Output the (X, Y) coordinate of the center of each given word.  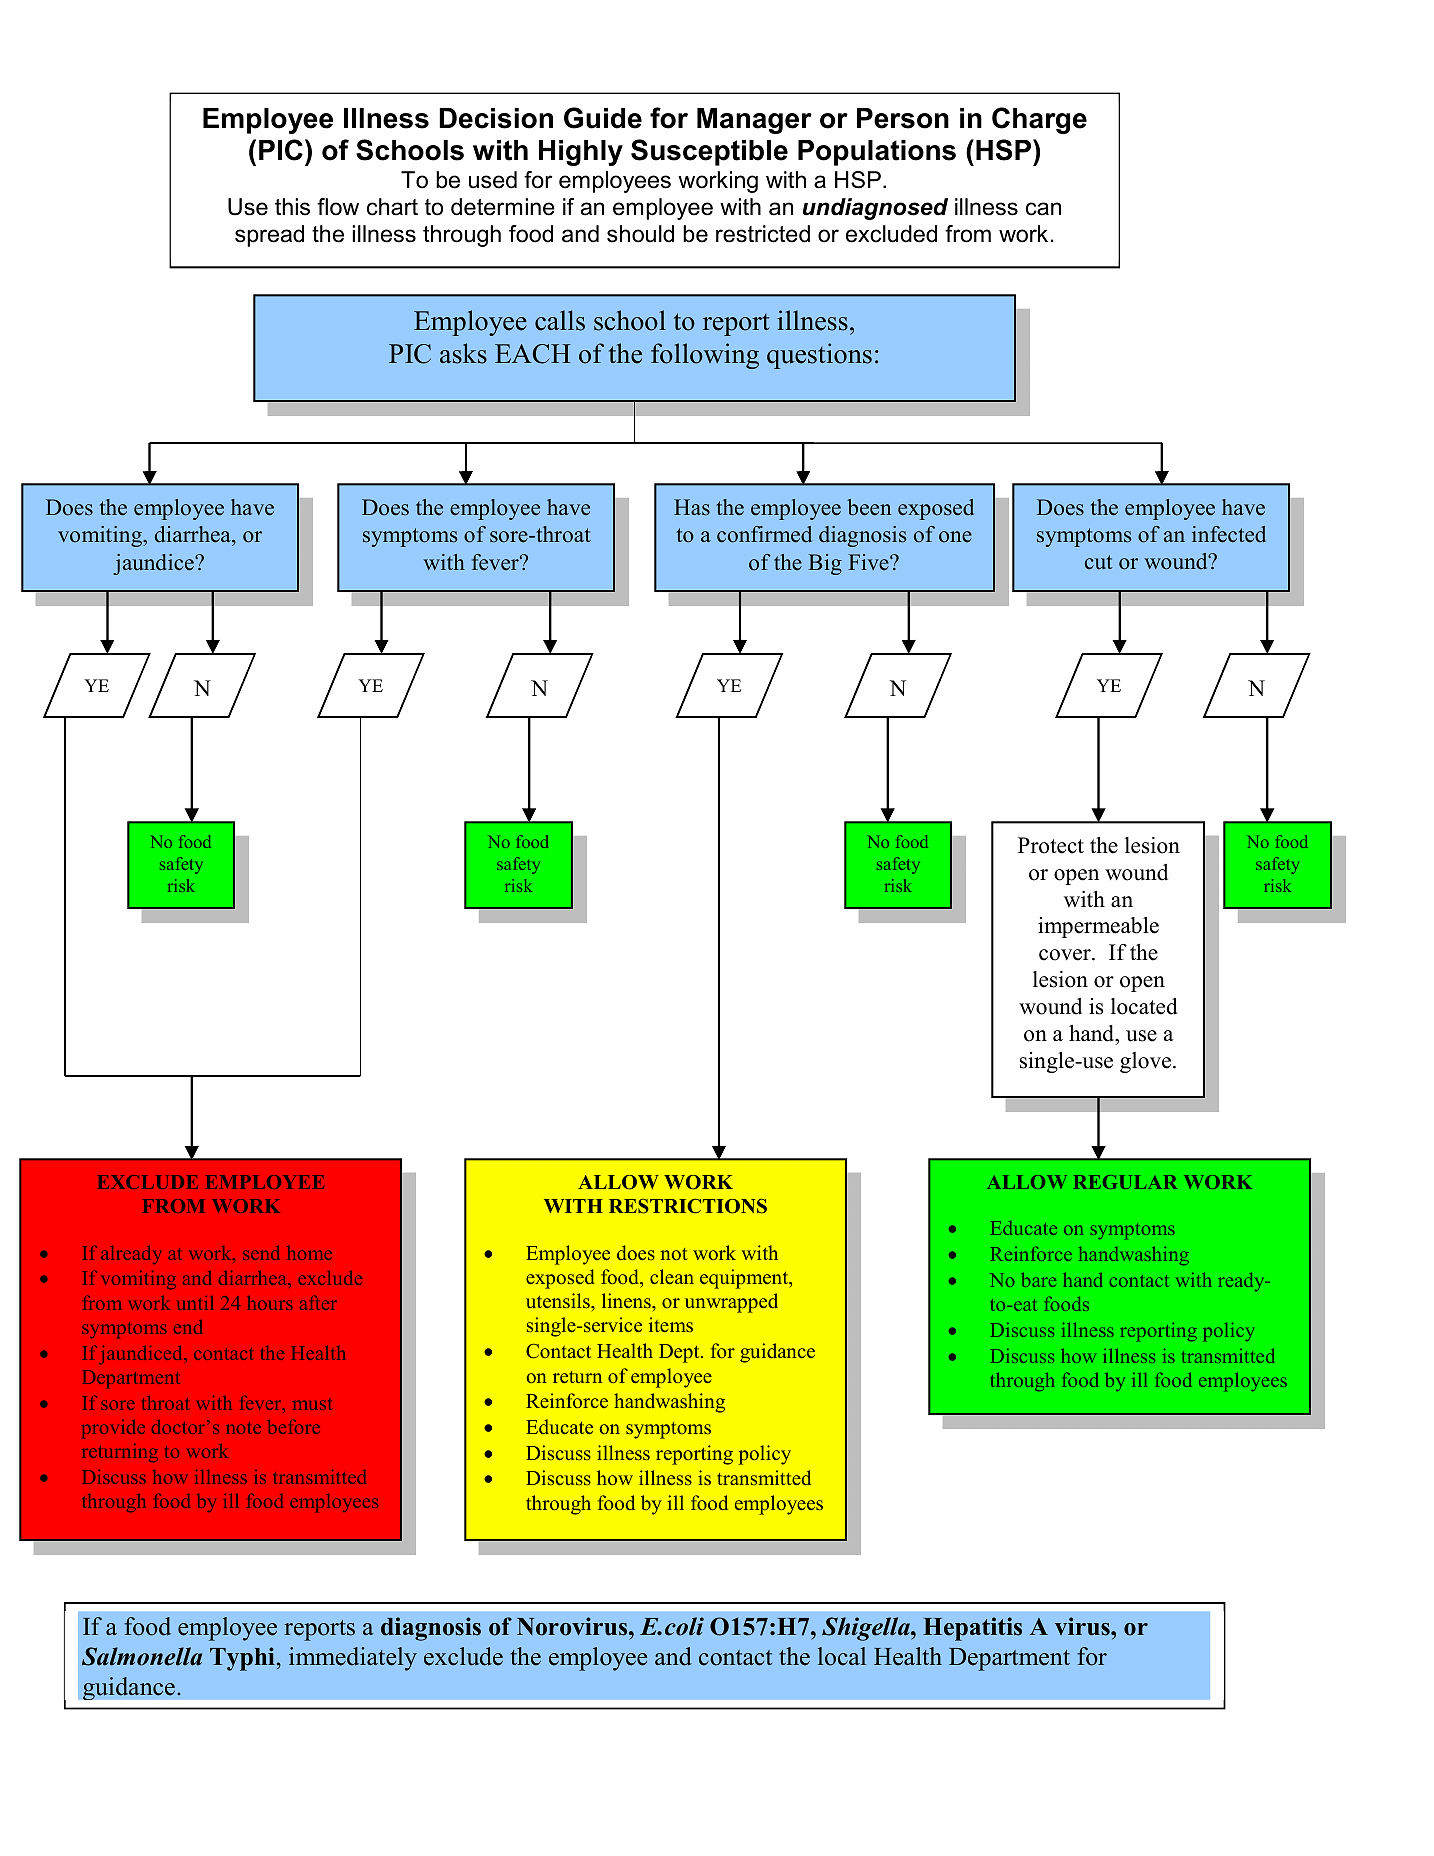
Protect (1051, 845)
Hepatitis (972, 1629)
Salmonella (142, 1656)
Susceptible (709, 152)
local (842, 1656)
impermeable (1098, 927)
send (261, 1252)
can (1043, 209)
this (292, 207)
